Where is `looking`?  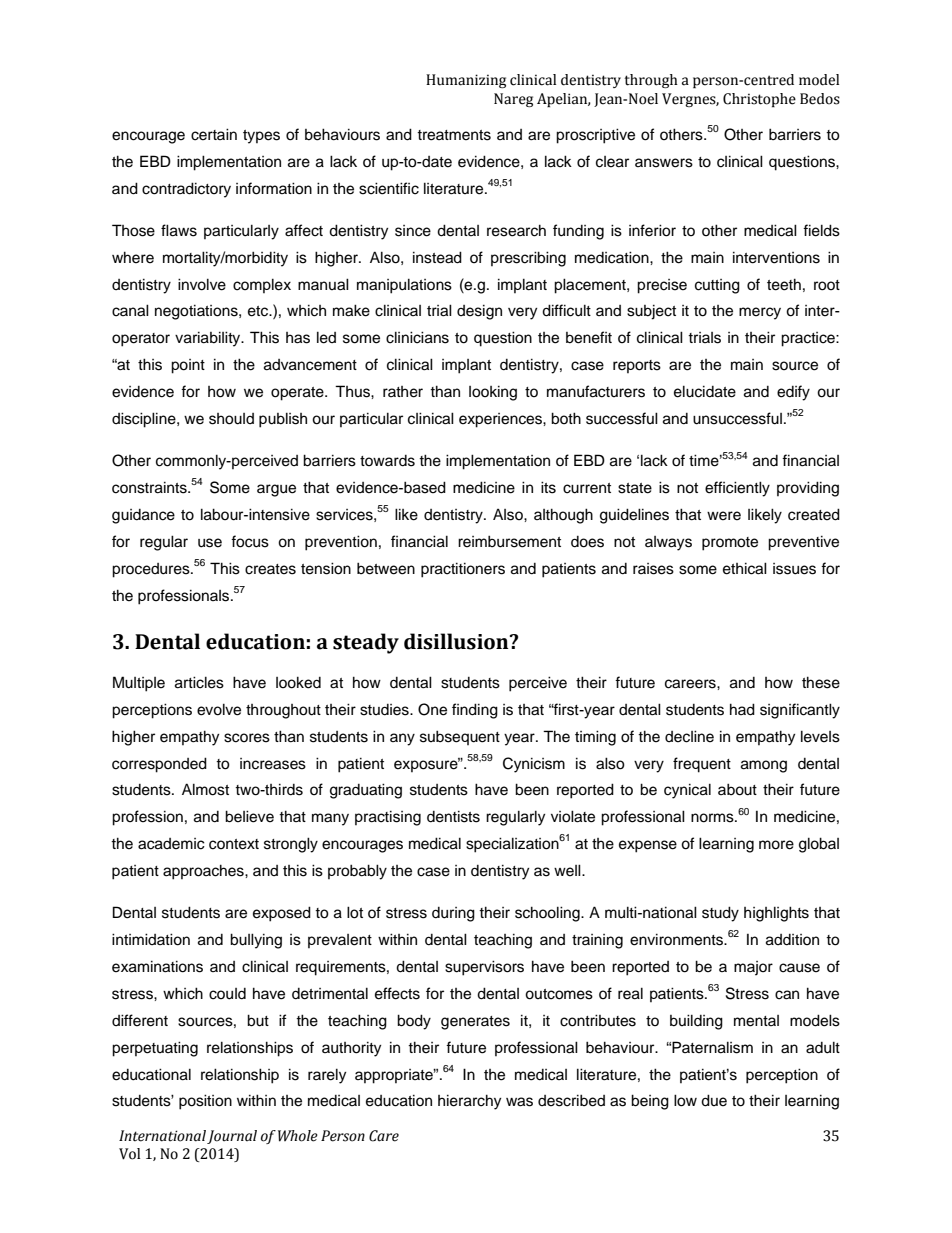 looking is located at coordinates (493, 393).
